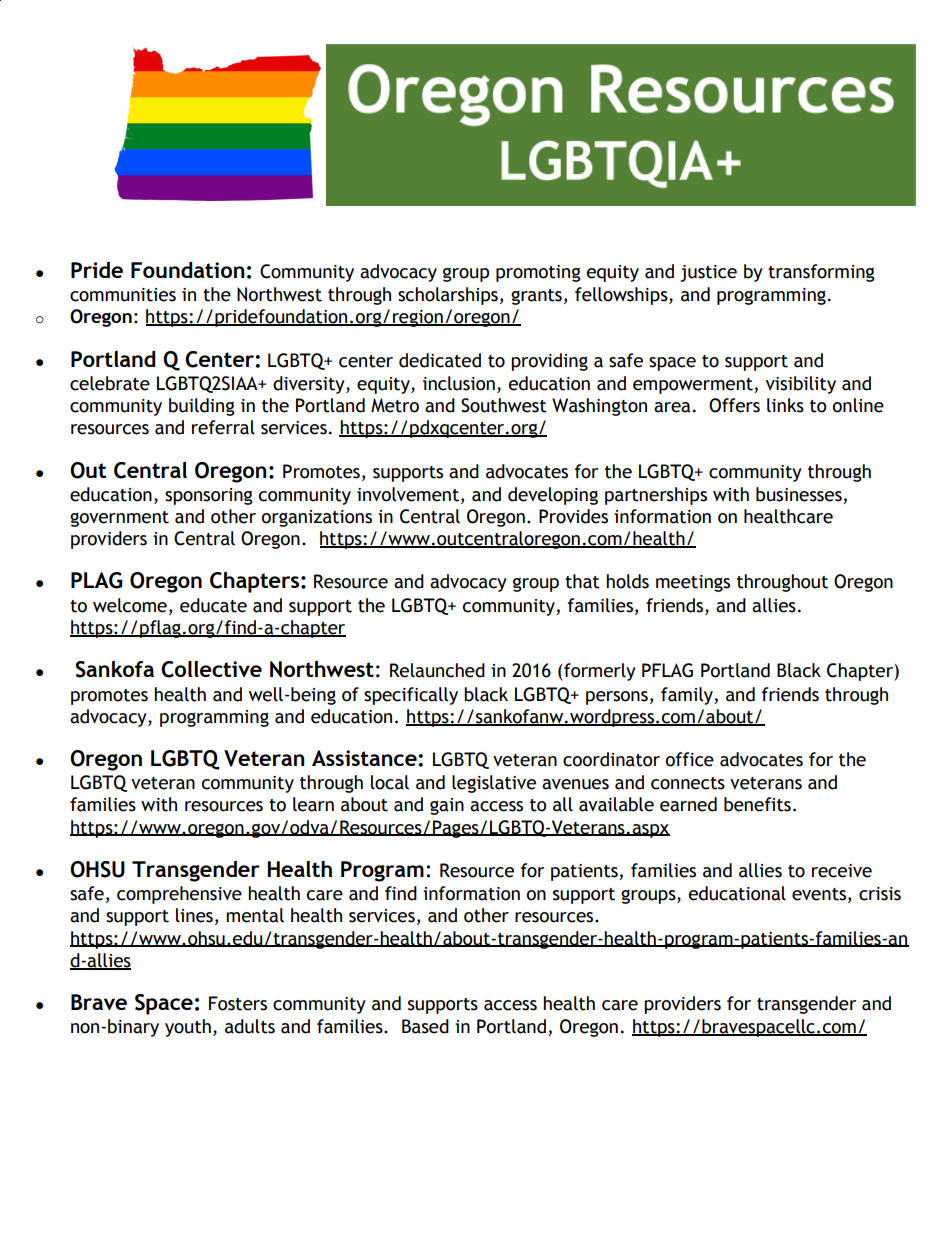  I want to click on events, so click(819, 894).
